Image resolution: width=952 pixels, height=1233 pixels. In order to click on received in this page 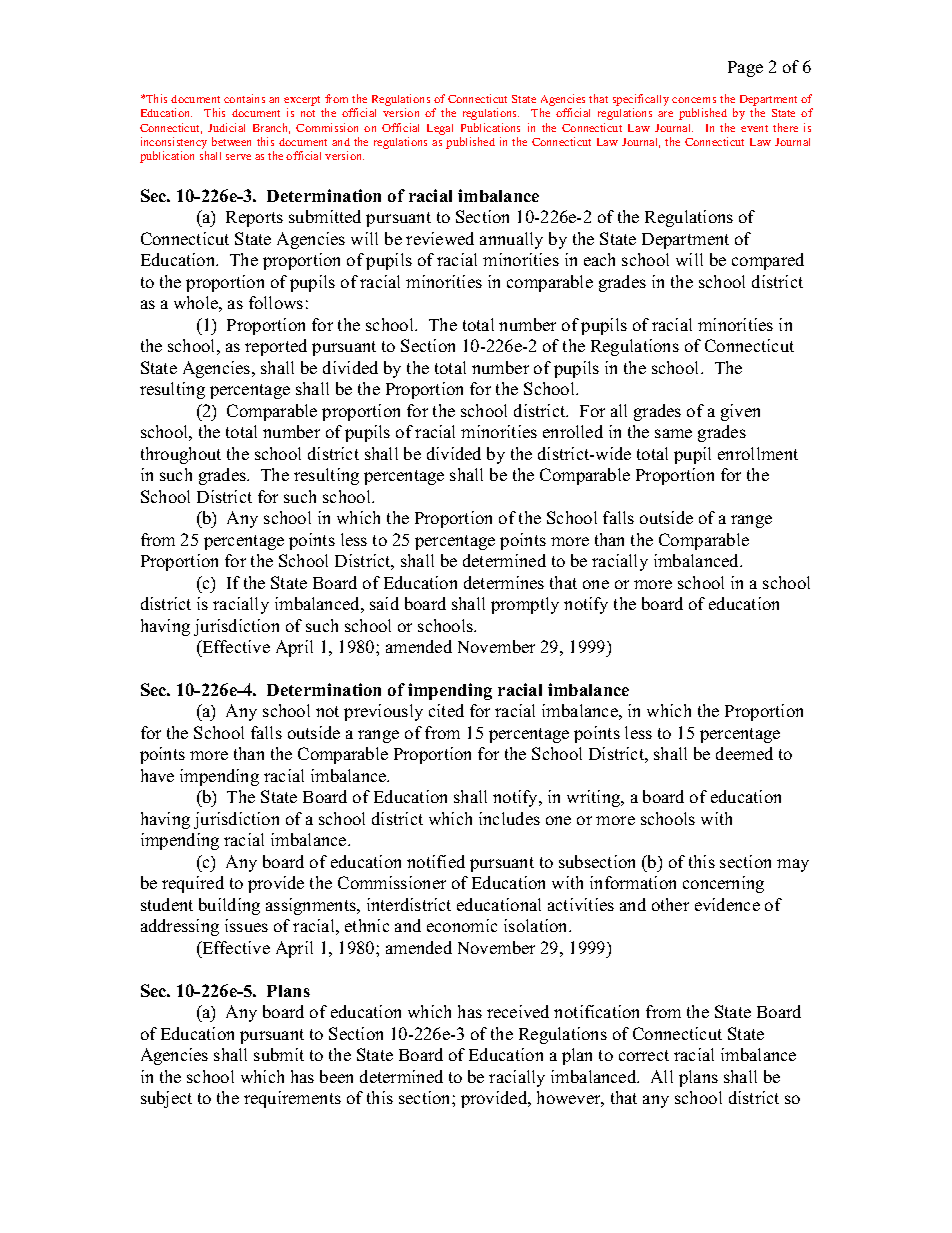, I will do `click(518, 1011)`.
